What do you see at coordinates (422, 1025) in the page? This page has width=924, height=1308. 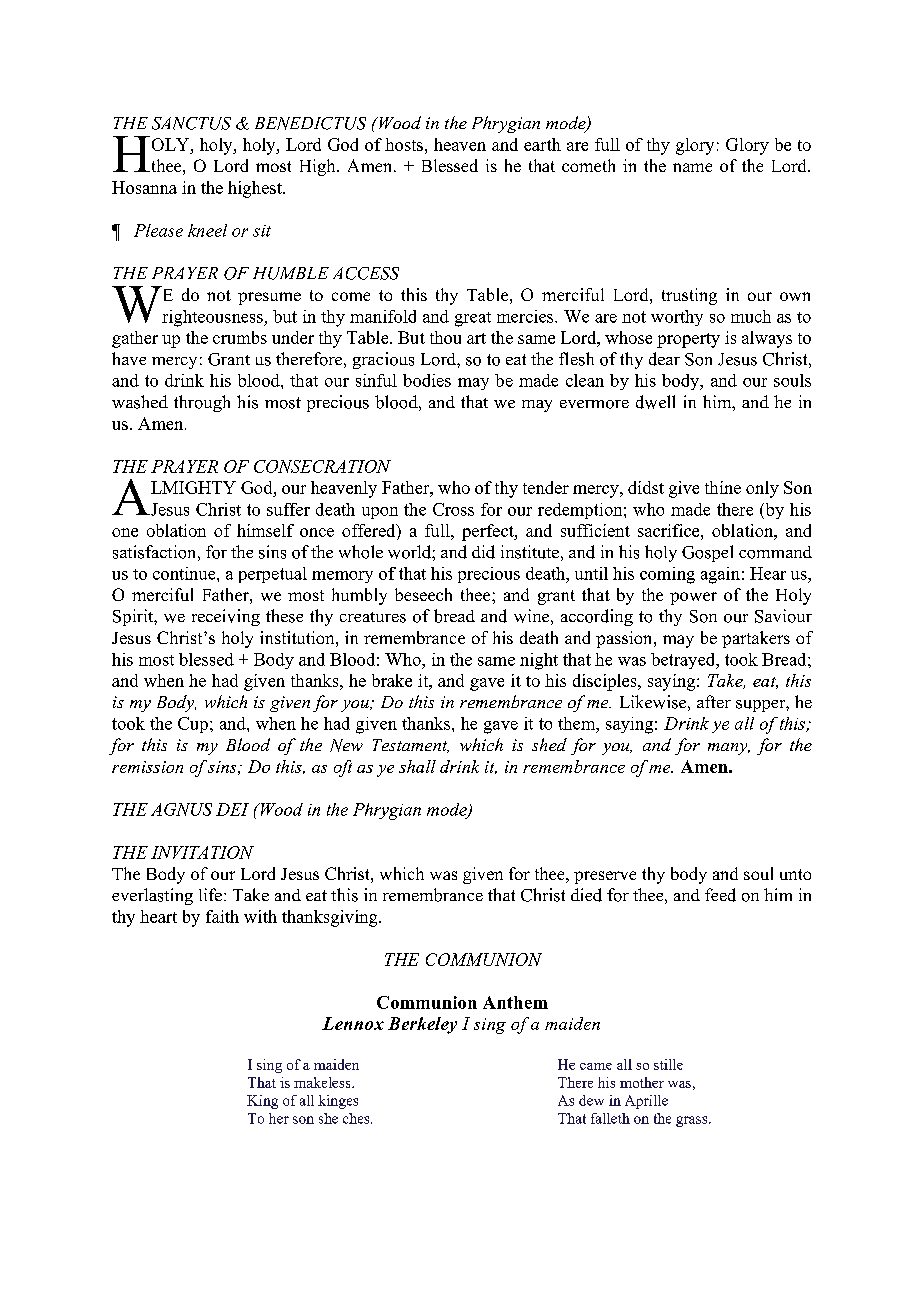 I see `Berkeley` at bounding box center [422, 1025].
